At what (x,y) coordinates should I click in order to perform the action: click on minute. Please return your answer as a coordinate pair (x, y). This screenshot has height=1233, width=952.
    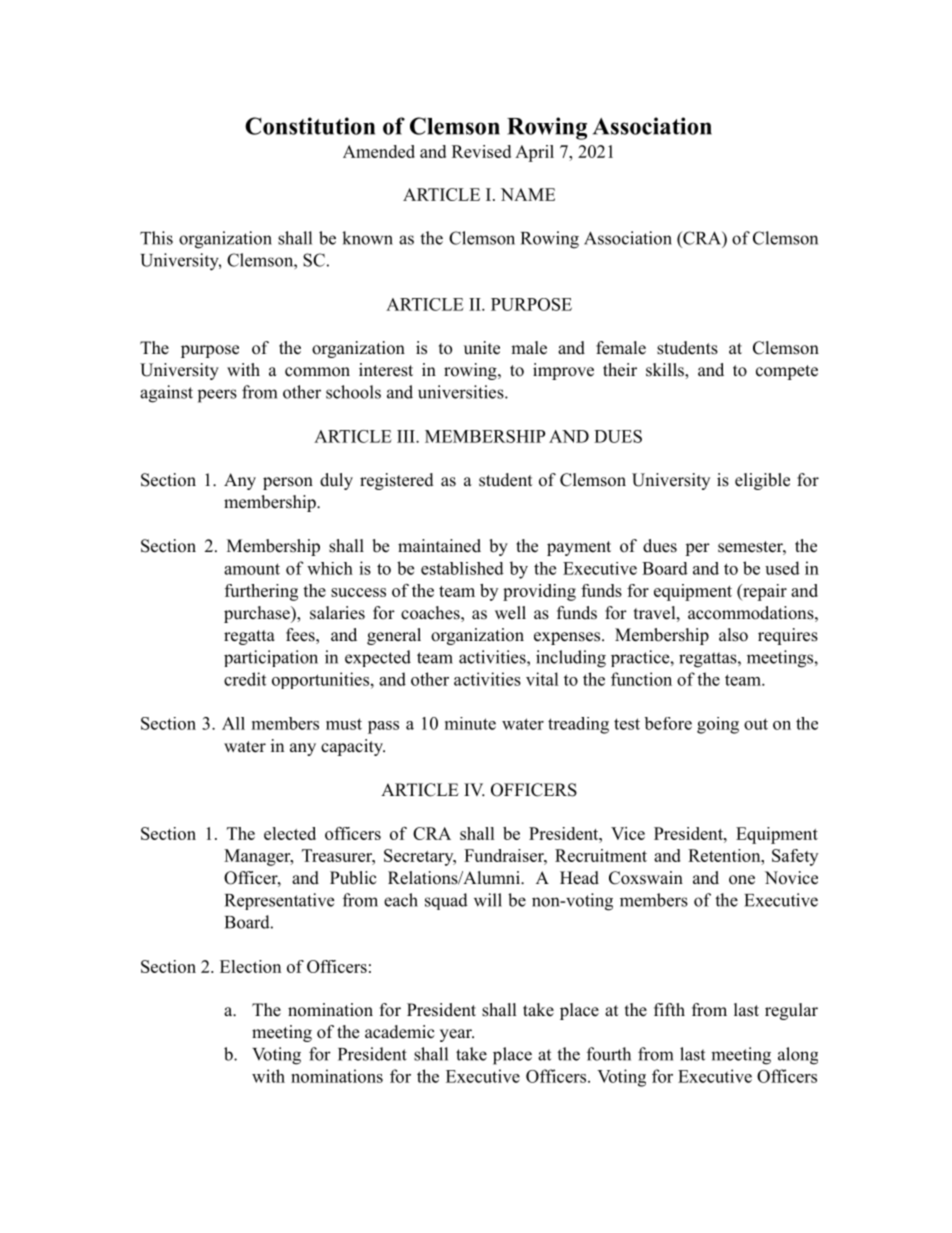
    Looking at the image, I should click on (470, 723).
